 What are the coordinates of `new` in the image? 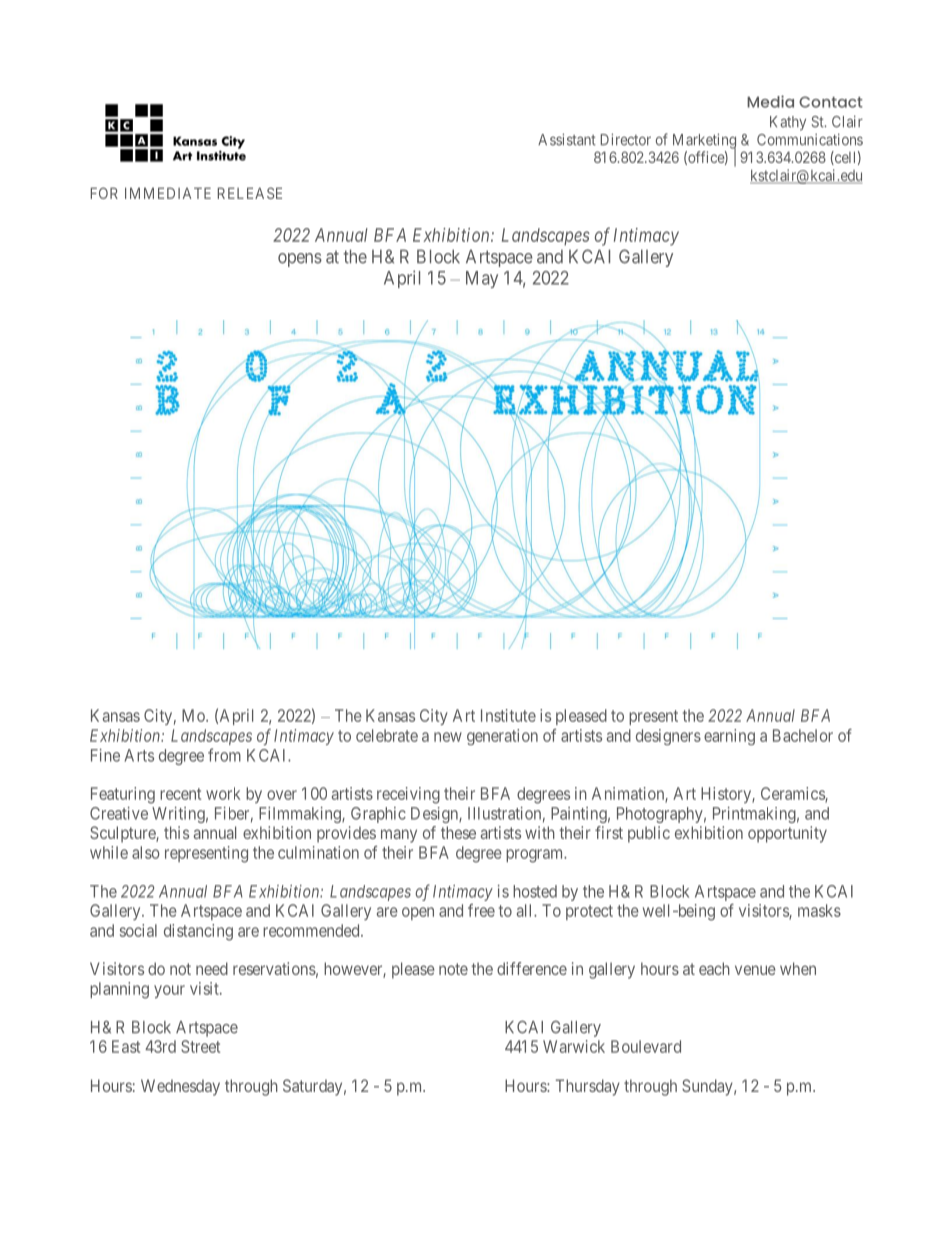 It's located at (448, 737).
